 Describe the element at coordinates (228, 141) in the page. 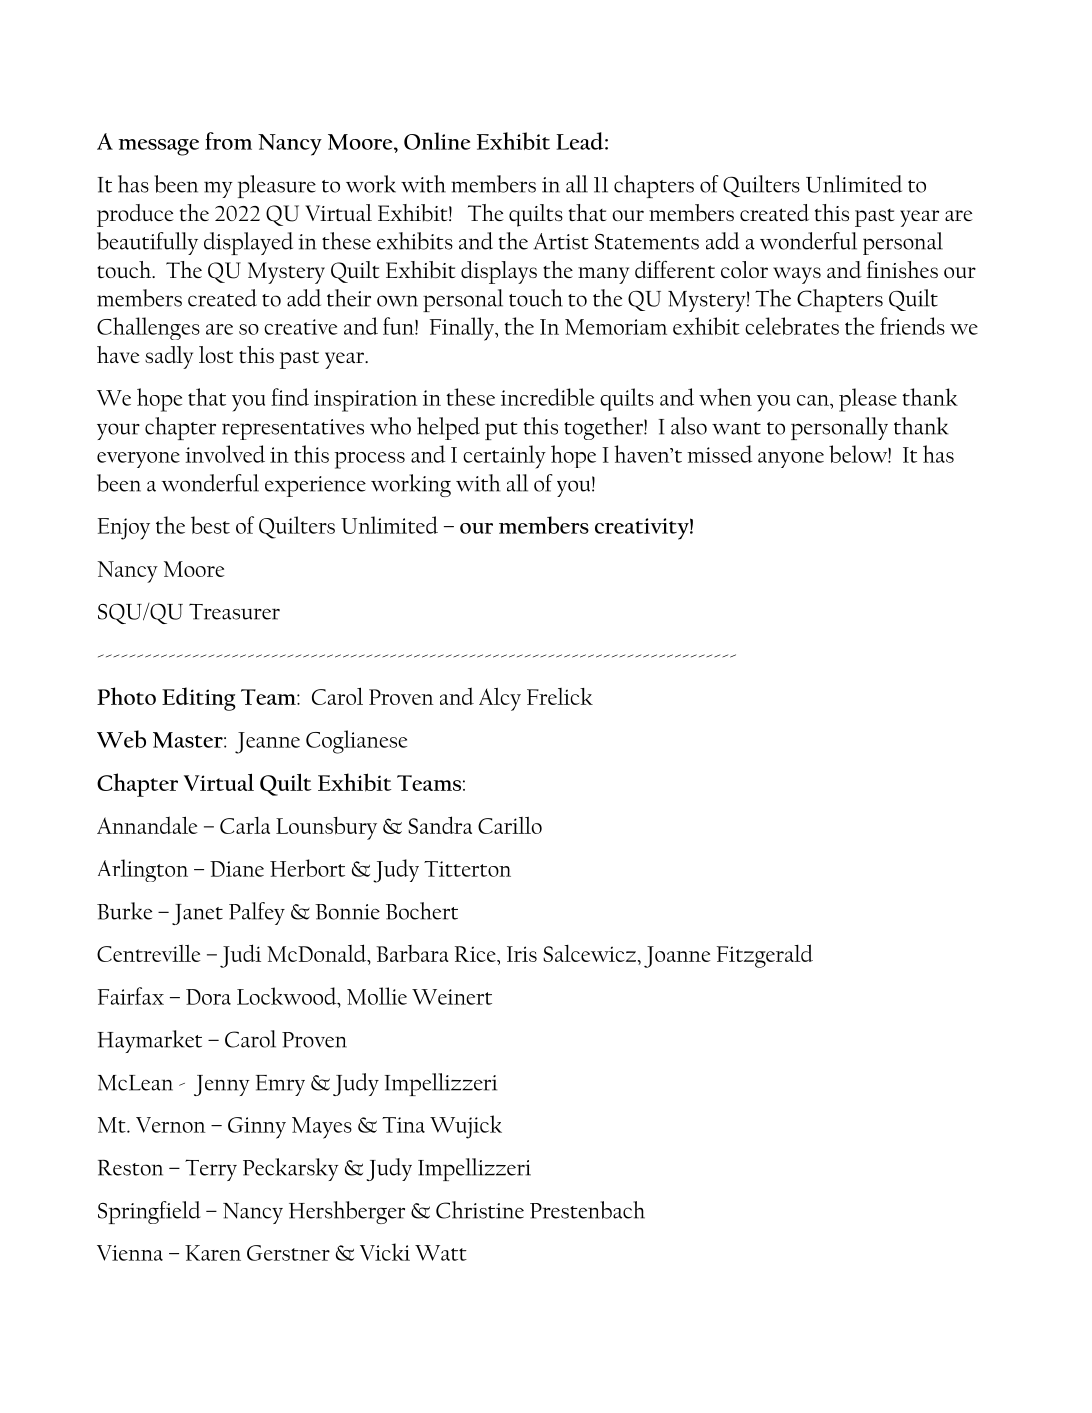

I see `from` at that location.
